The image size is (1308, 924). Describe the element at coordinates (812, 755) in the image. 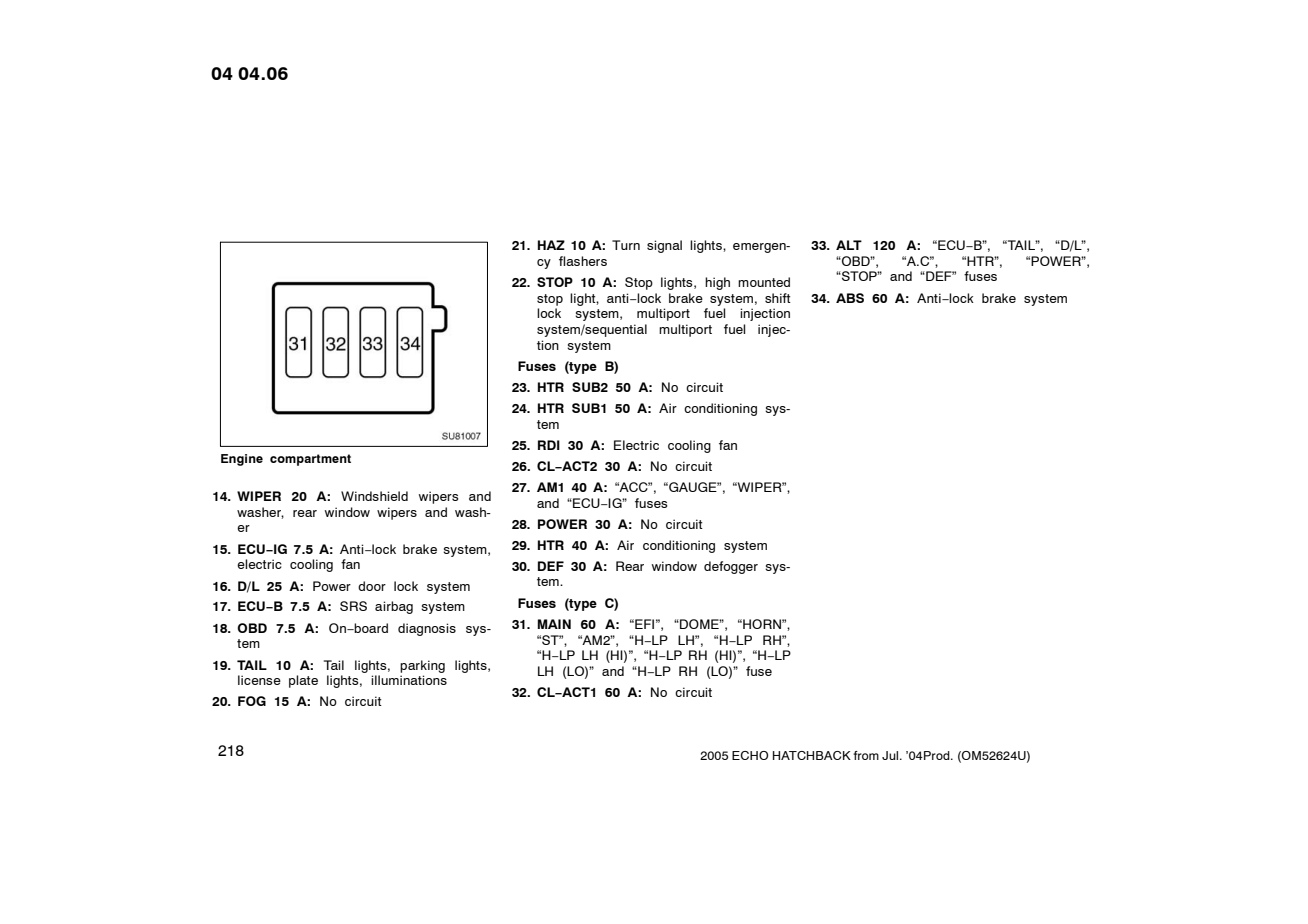

I see `HATCHBACK` at that location.
